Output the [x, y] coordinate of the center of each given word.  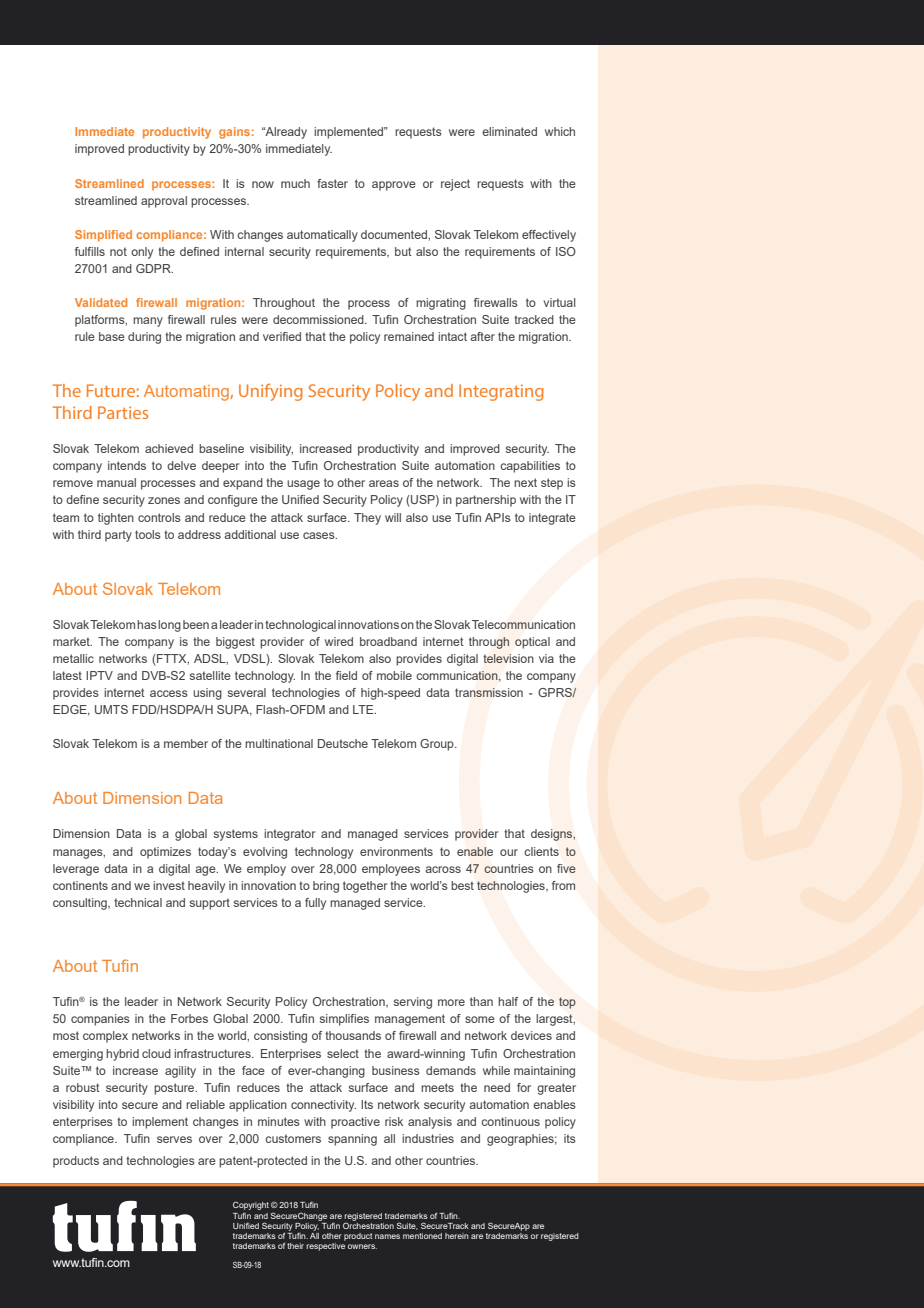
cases [320, 535]
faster [332, 183]
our [509, 852]
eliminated [509, 131]
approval [164, 202]
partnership [486, 501]
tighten [116, 519]
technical [138, 902]
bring [326, 887]
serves [174, 1139]
